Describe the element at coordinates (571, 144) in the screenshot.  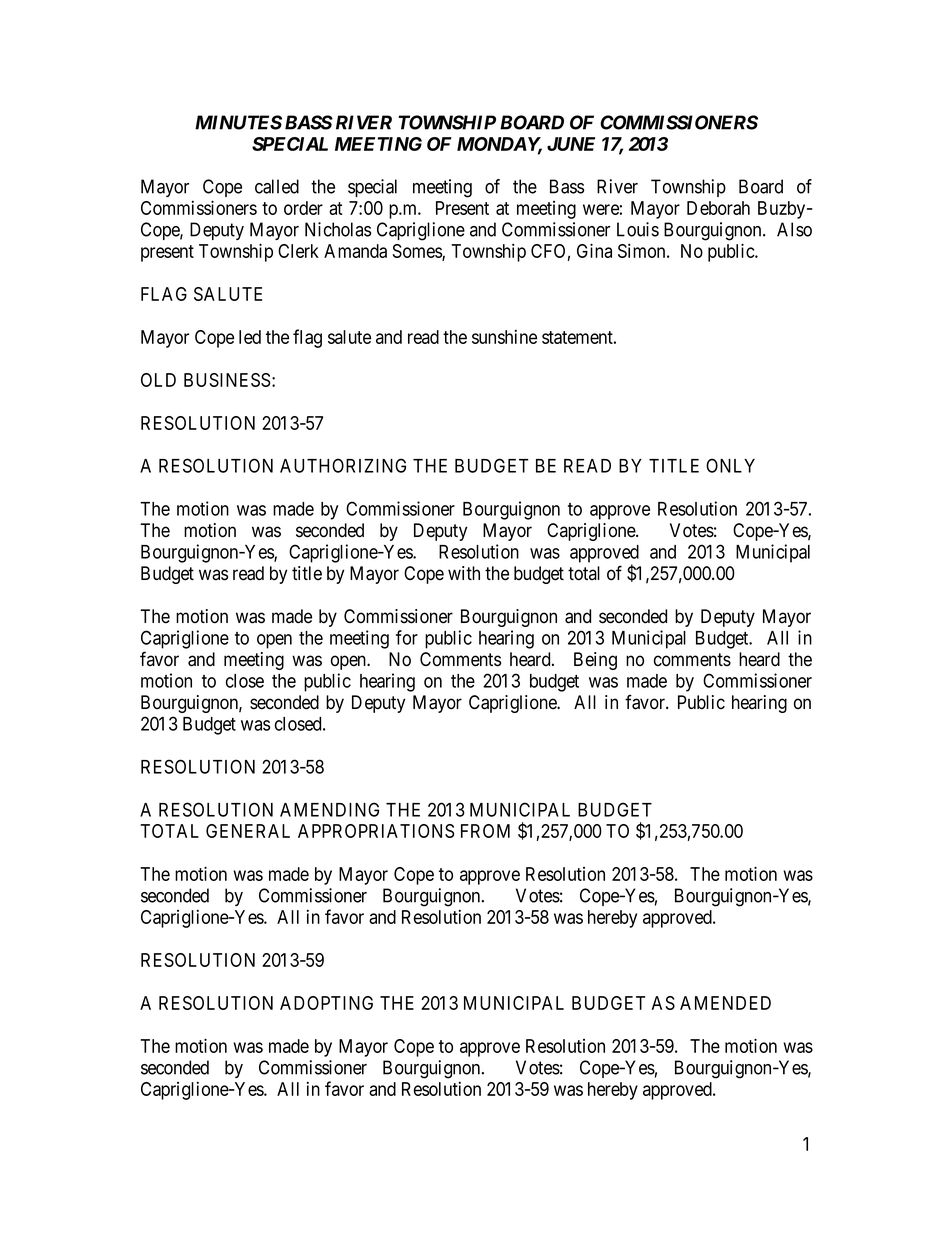
I see `JUNE` at that location.
